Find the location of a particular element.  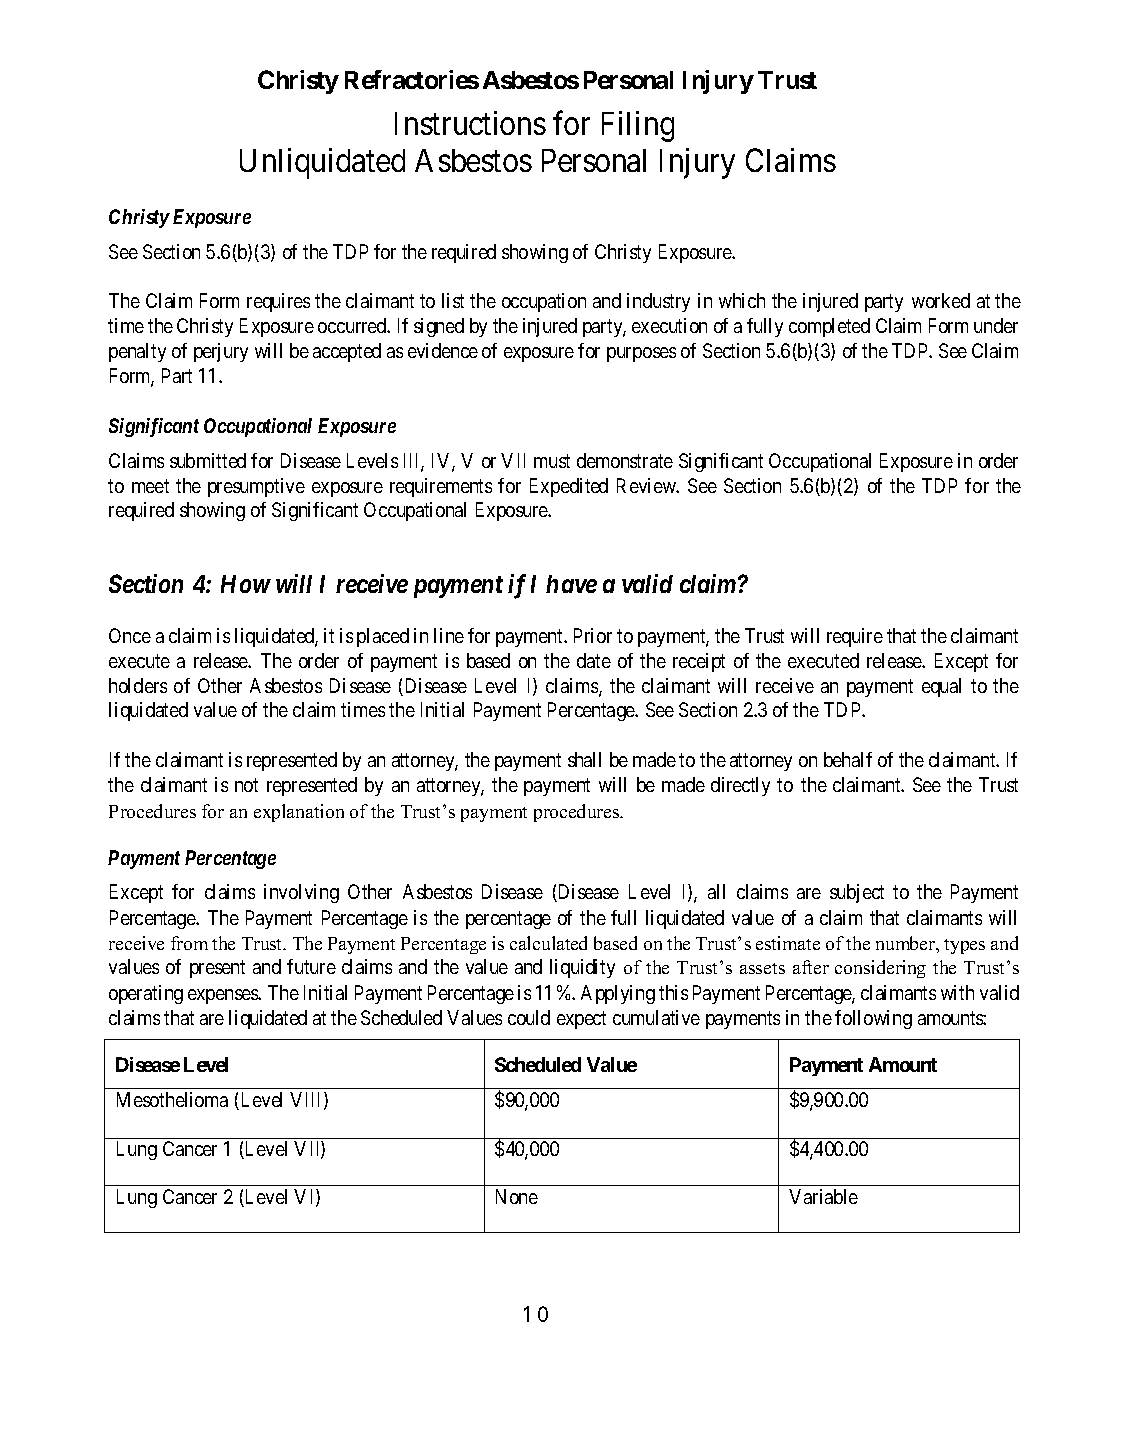

Mesothelioma is located at coordinates (172, 1099).
